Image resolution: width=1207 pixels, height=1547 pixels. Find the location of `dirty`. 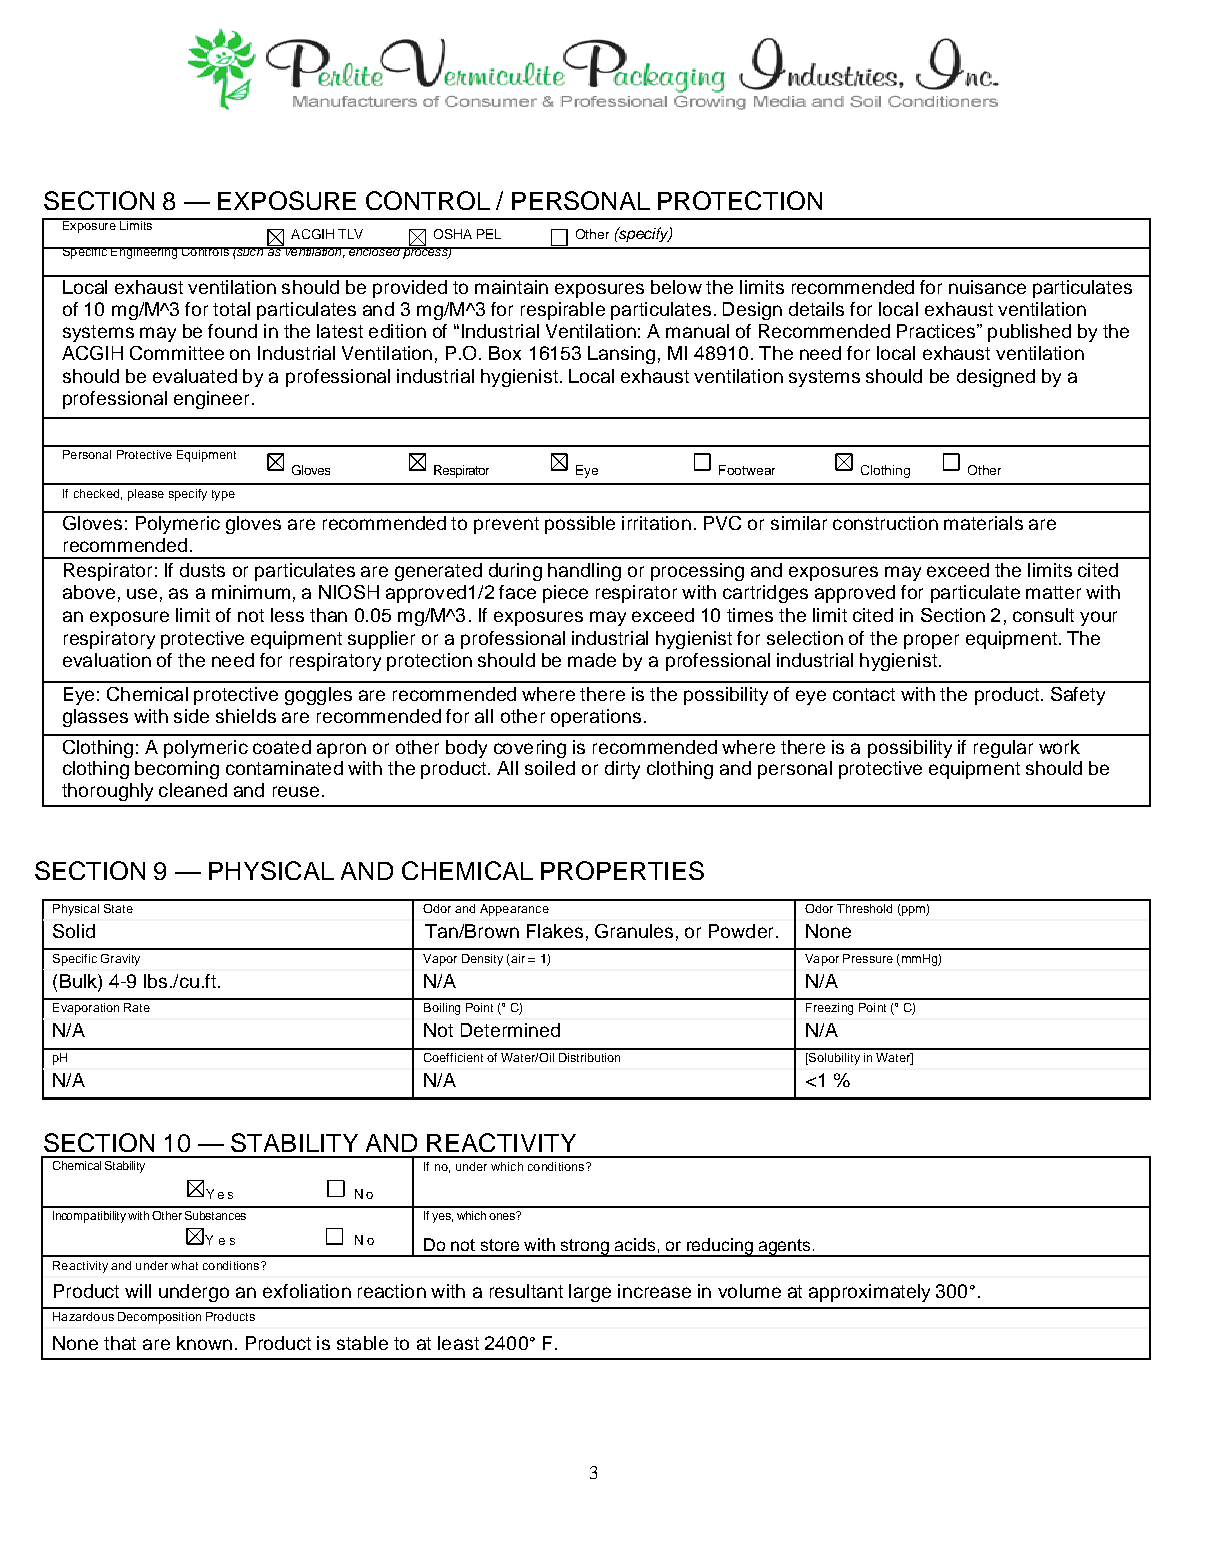

dirty is located at coordinates (622, 770).
